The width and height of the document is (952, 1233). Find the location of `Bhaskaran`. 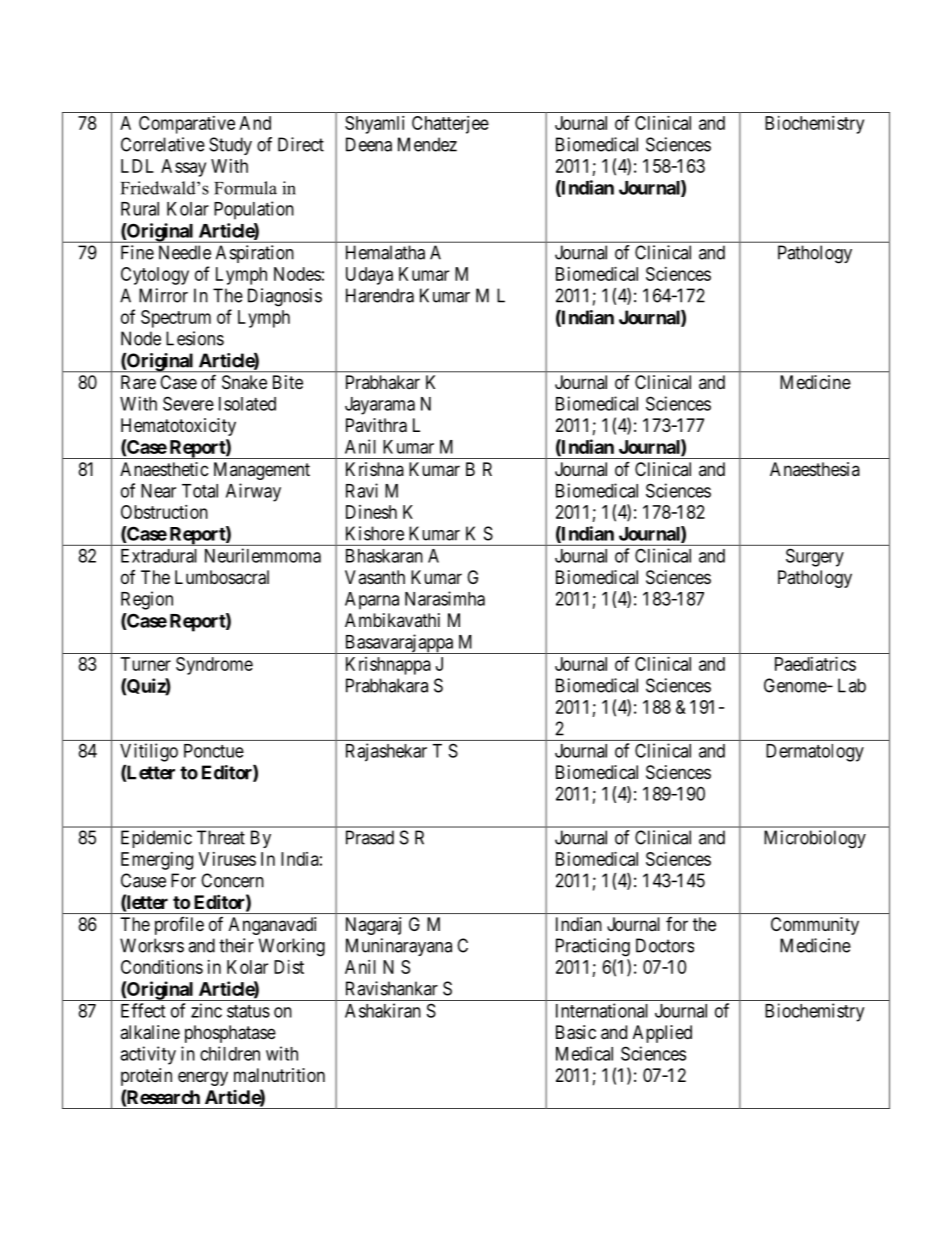

Bhaskaran is located at coordinates (384, 556).
